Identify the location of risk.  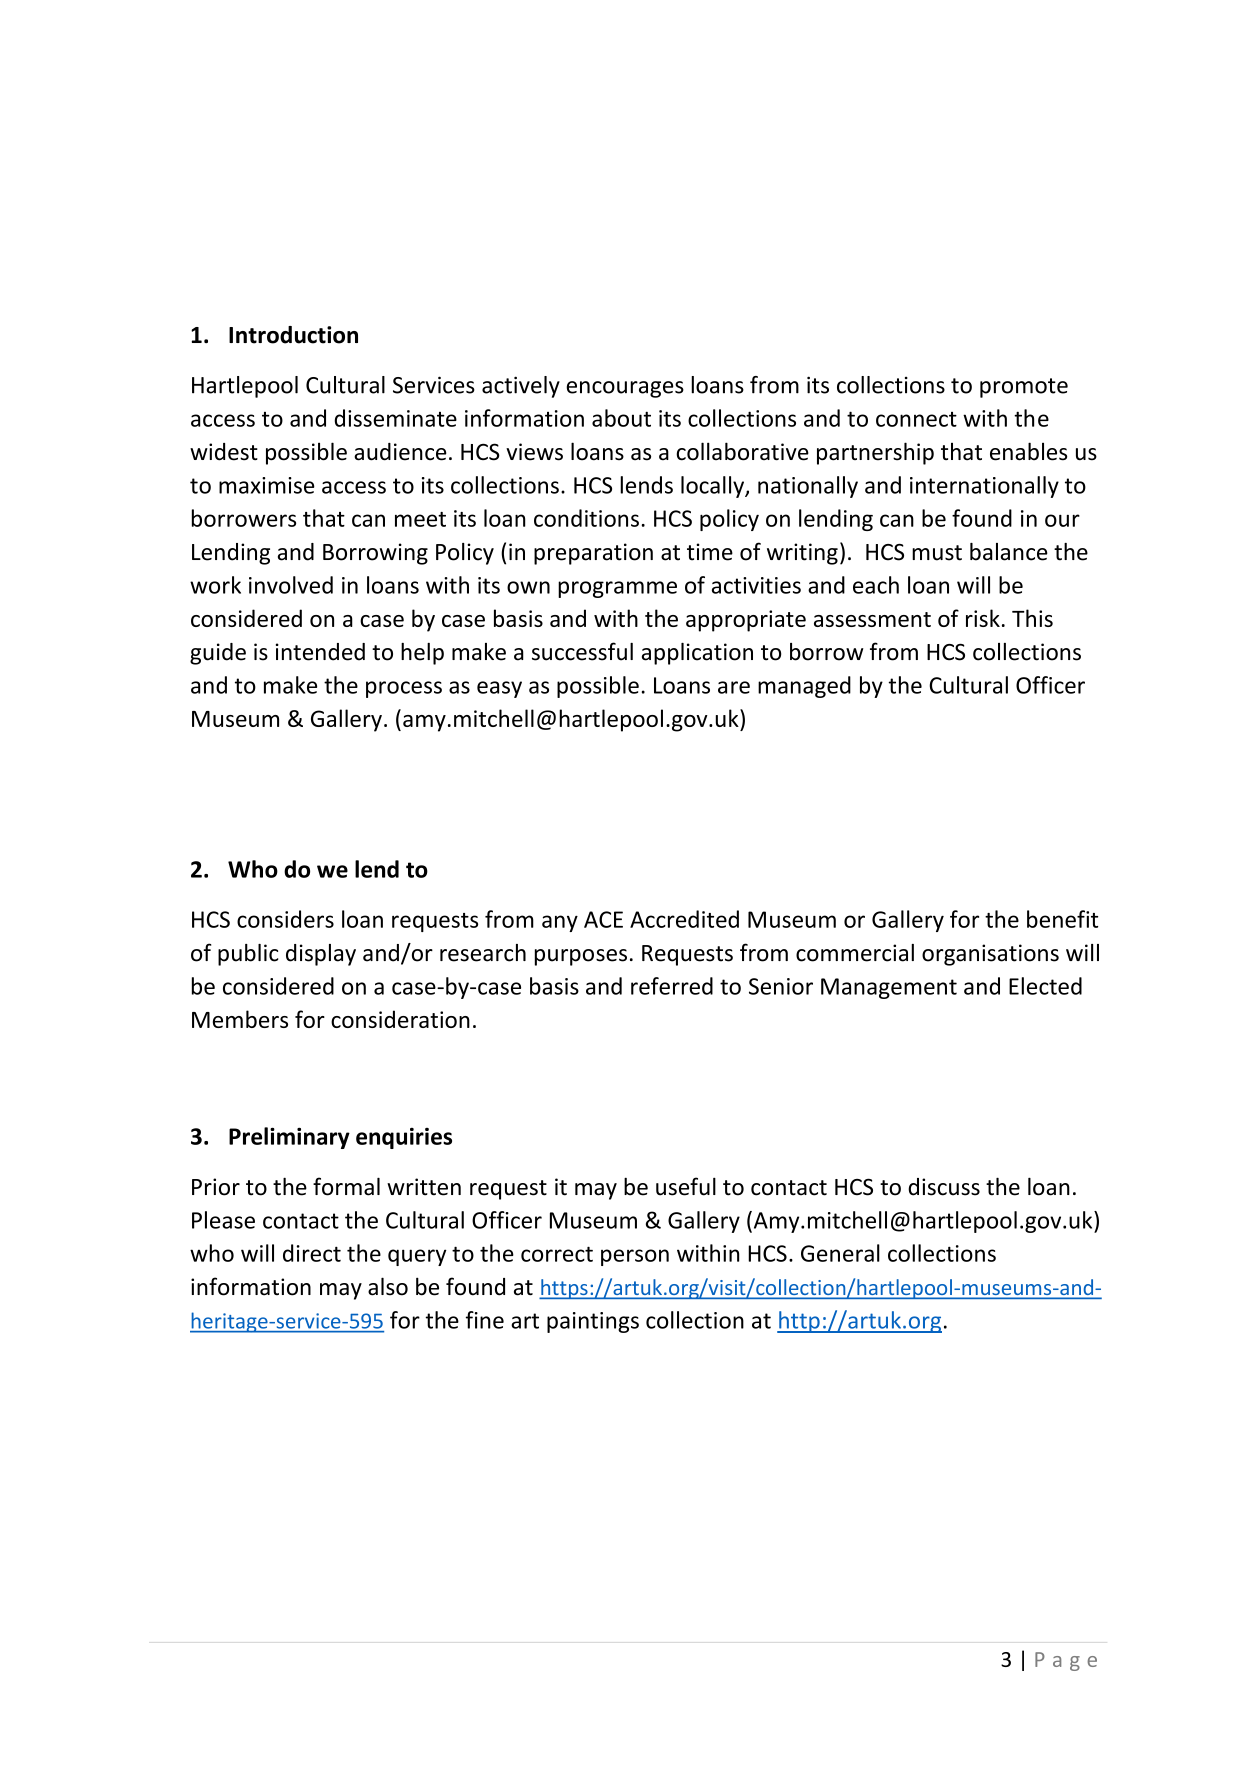
(983, 618).
